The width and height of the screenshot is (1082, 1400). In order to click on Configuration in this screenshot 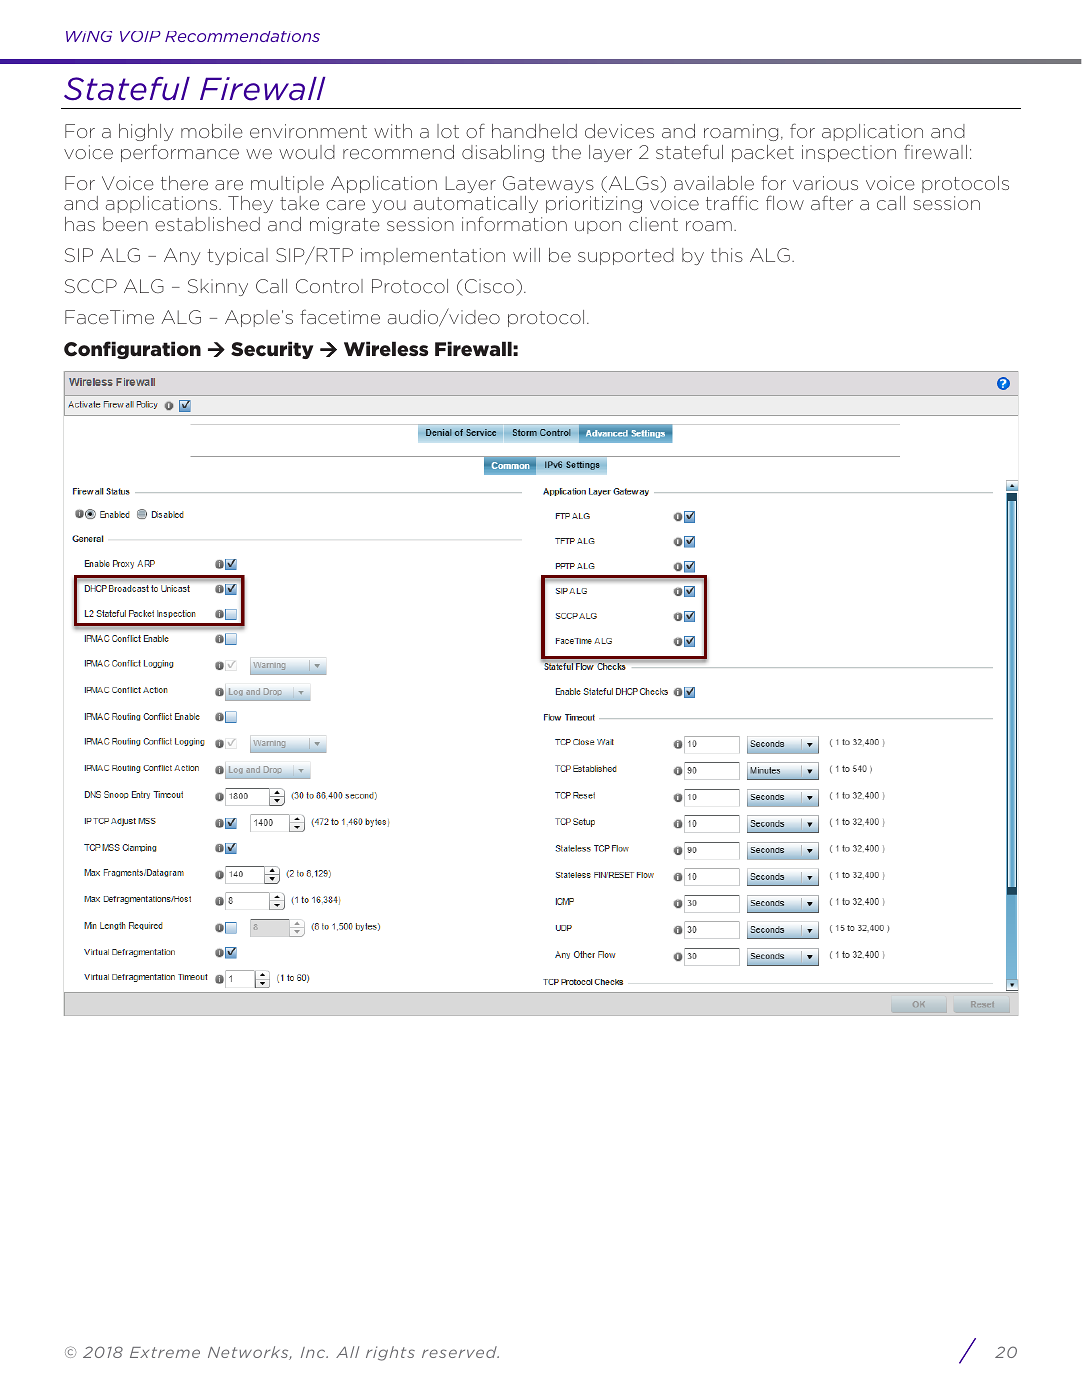, I will do `click(132, 350)`.
